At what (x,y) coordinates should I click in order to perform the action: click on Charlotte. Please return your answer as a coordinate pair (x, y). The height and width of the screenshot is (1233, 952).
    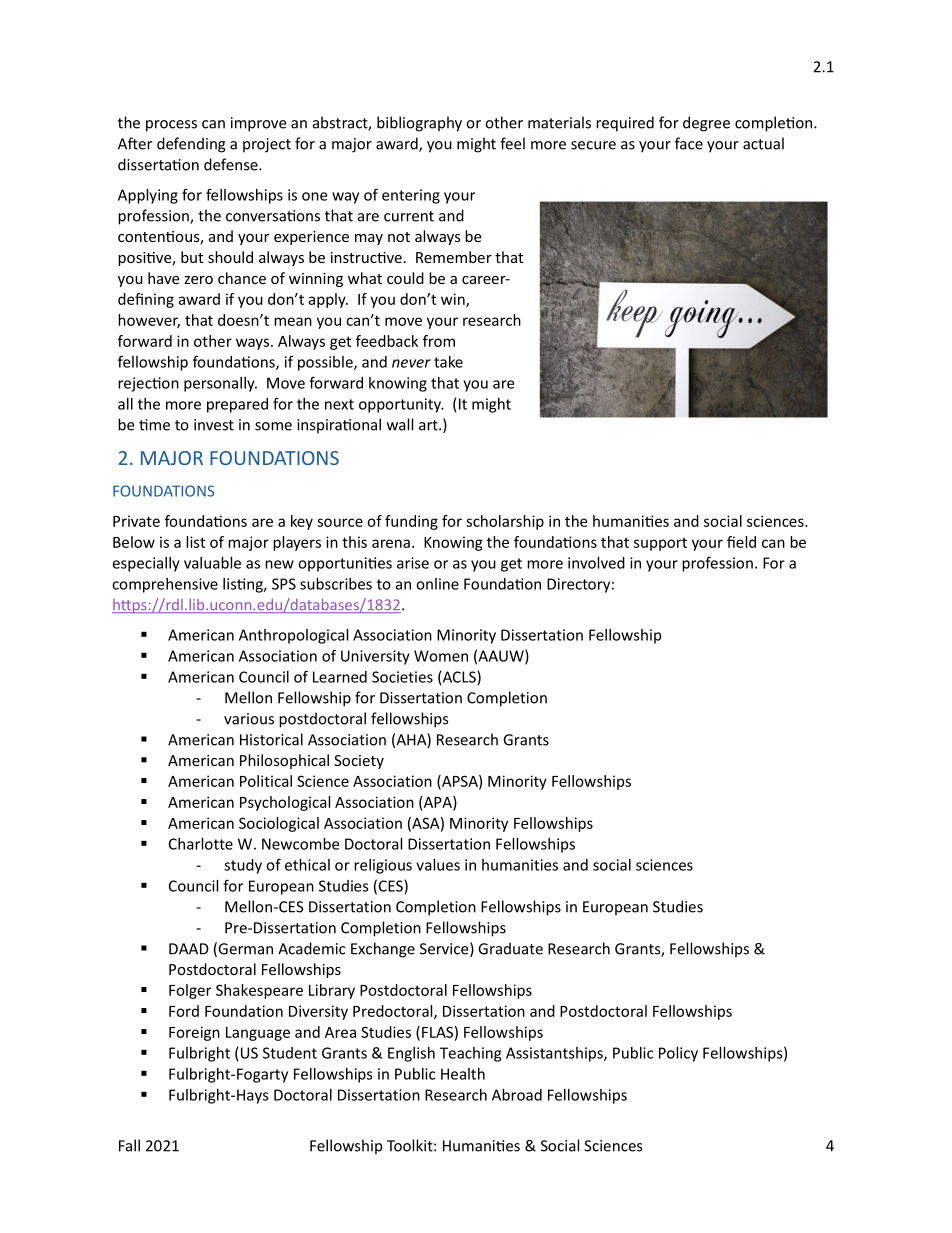
    Looking at the image, I should click on (201, 844).
